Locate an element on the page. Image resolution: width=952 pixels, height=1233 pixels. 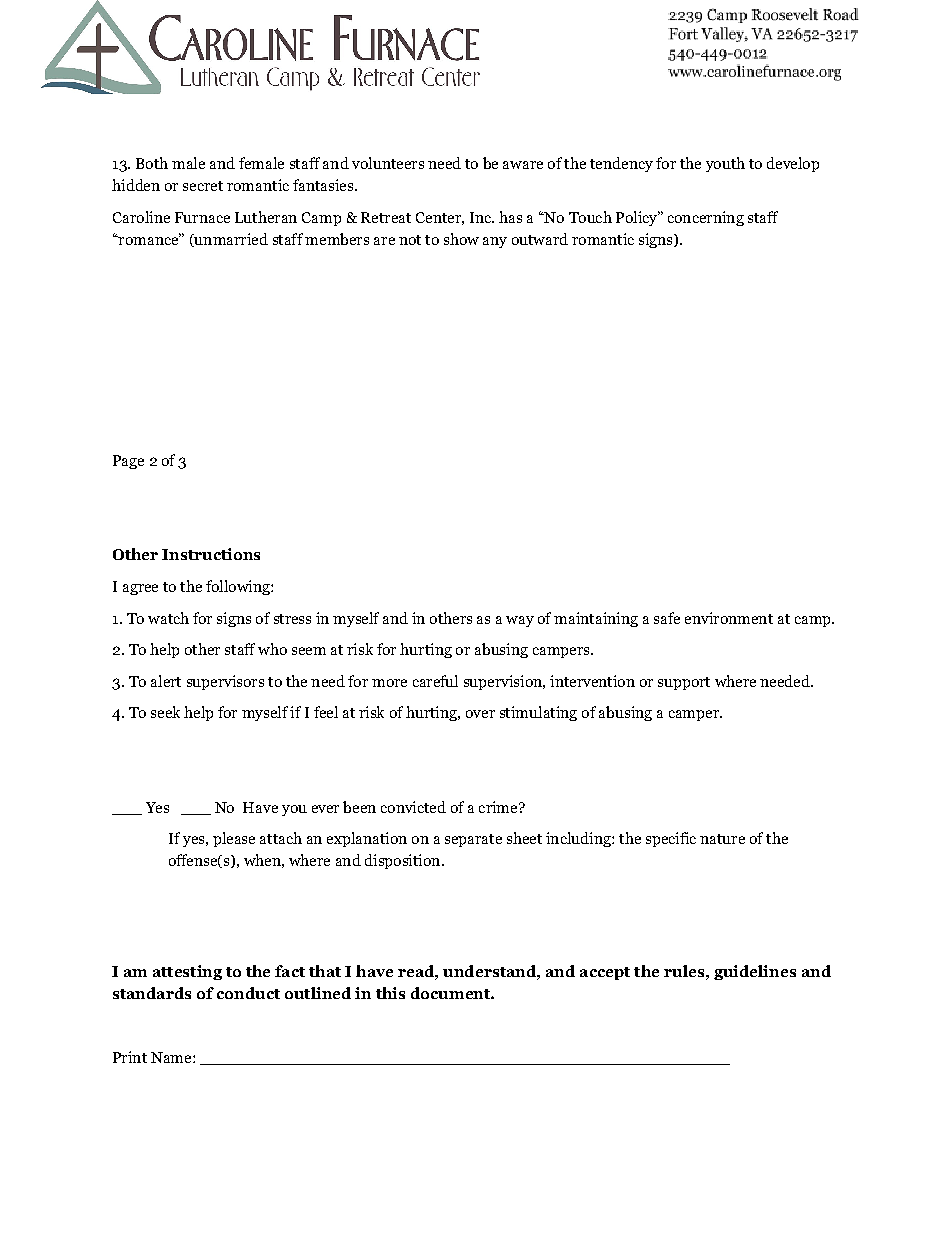
environment is located at coordinates (729, 618).
